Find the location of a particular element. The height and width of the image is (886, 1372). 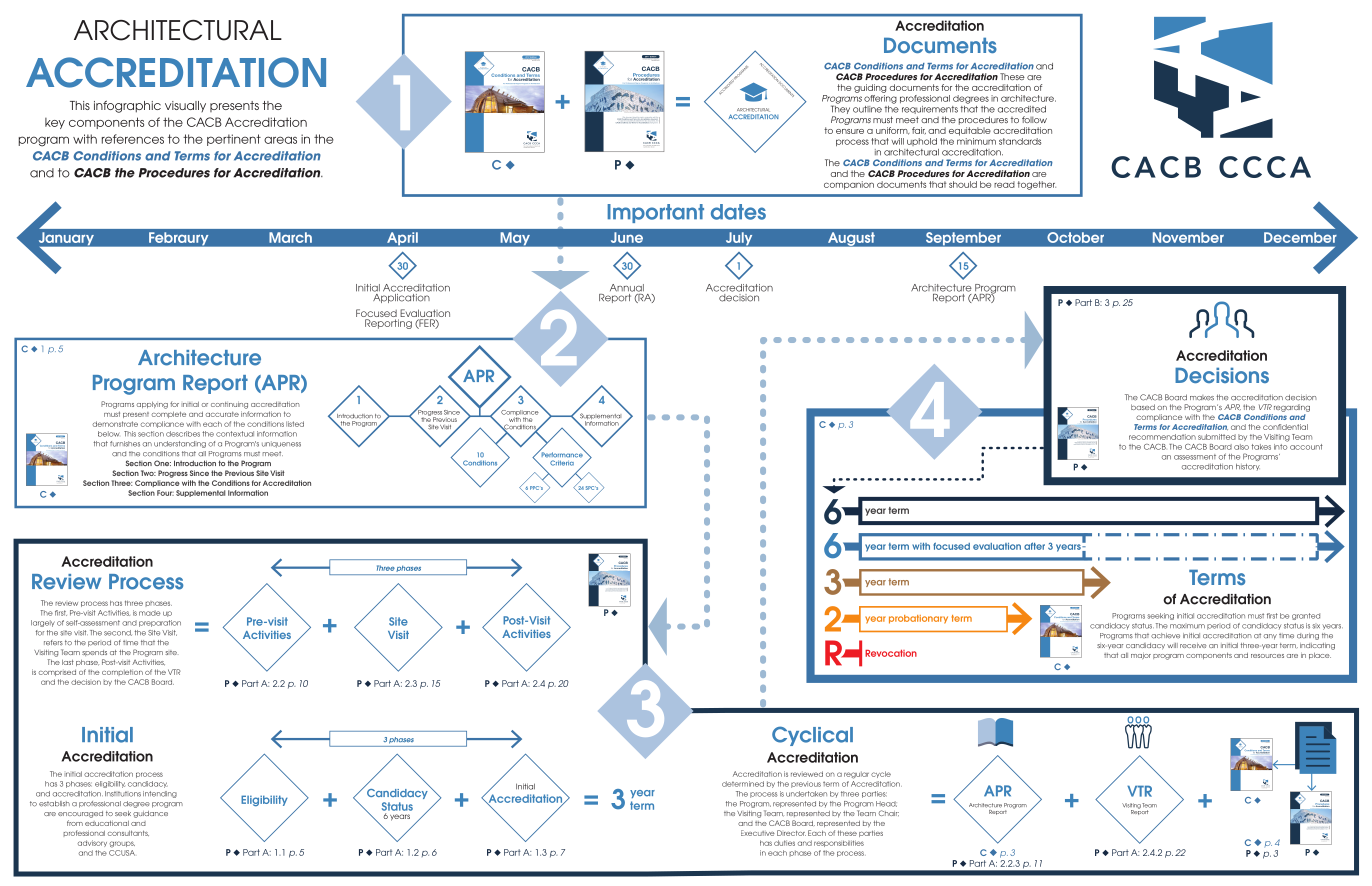

visually is located at coordinates (185, 106).
